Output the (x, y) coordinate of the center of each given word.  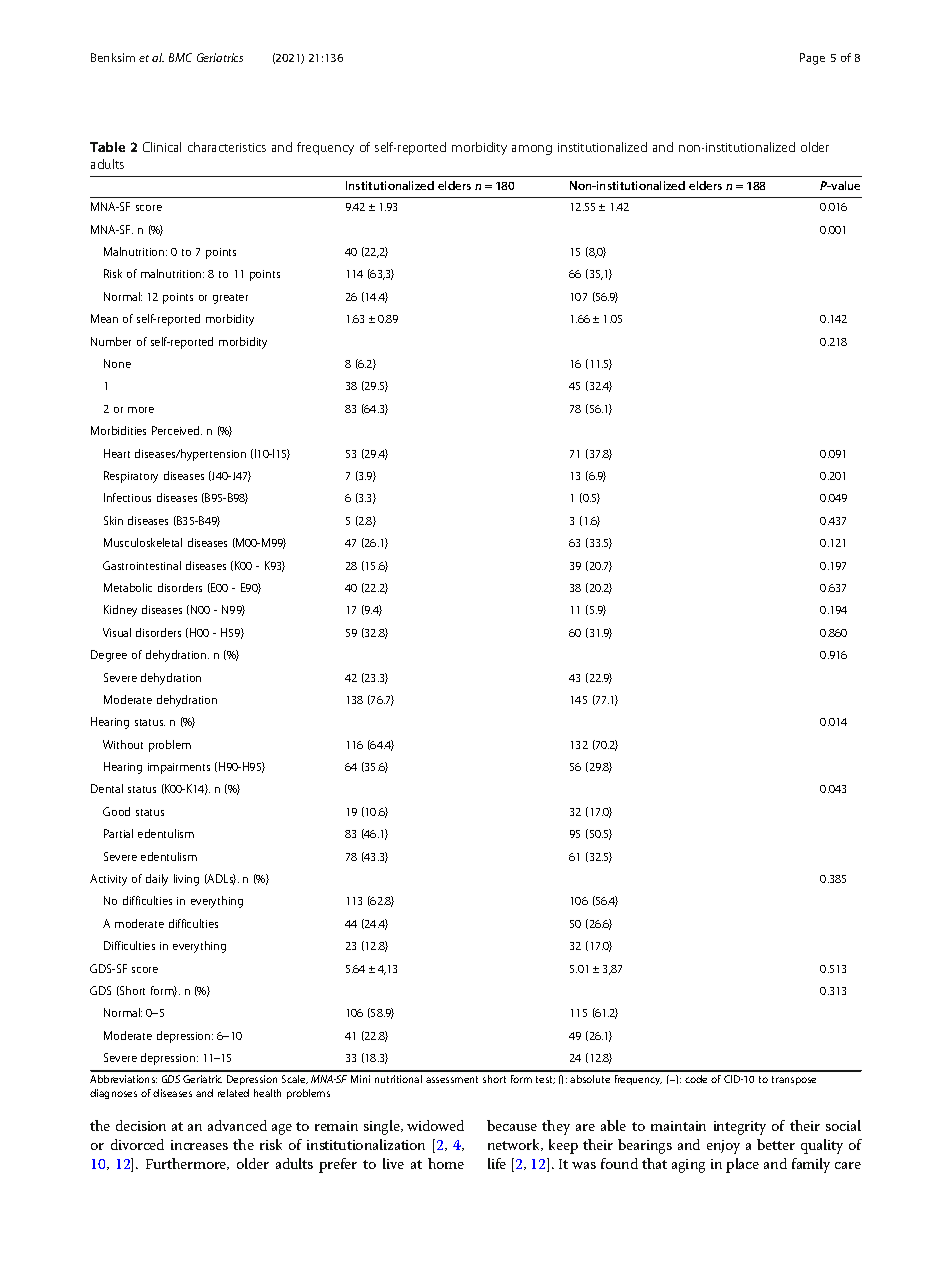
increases (199, 1145)
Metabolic (128, 587)
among (532, 150)
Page (812, 59)
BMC (180, 57)
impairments (179, 768)
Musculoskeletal (143, 542)
